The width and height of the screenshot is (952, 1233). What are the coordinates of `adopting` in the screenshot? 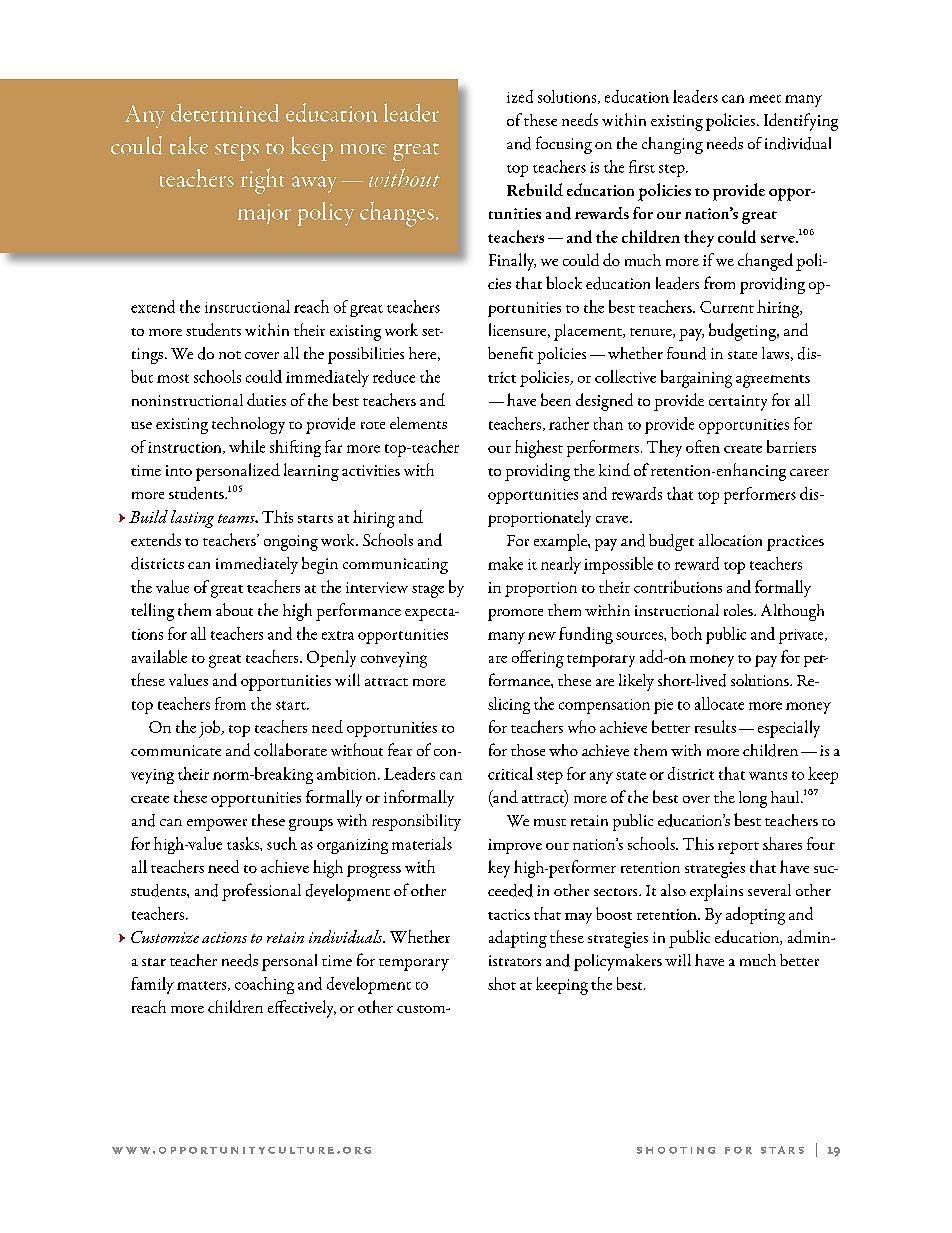 It's located at (755, 916).
